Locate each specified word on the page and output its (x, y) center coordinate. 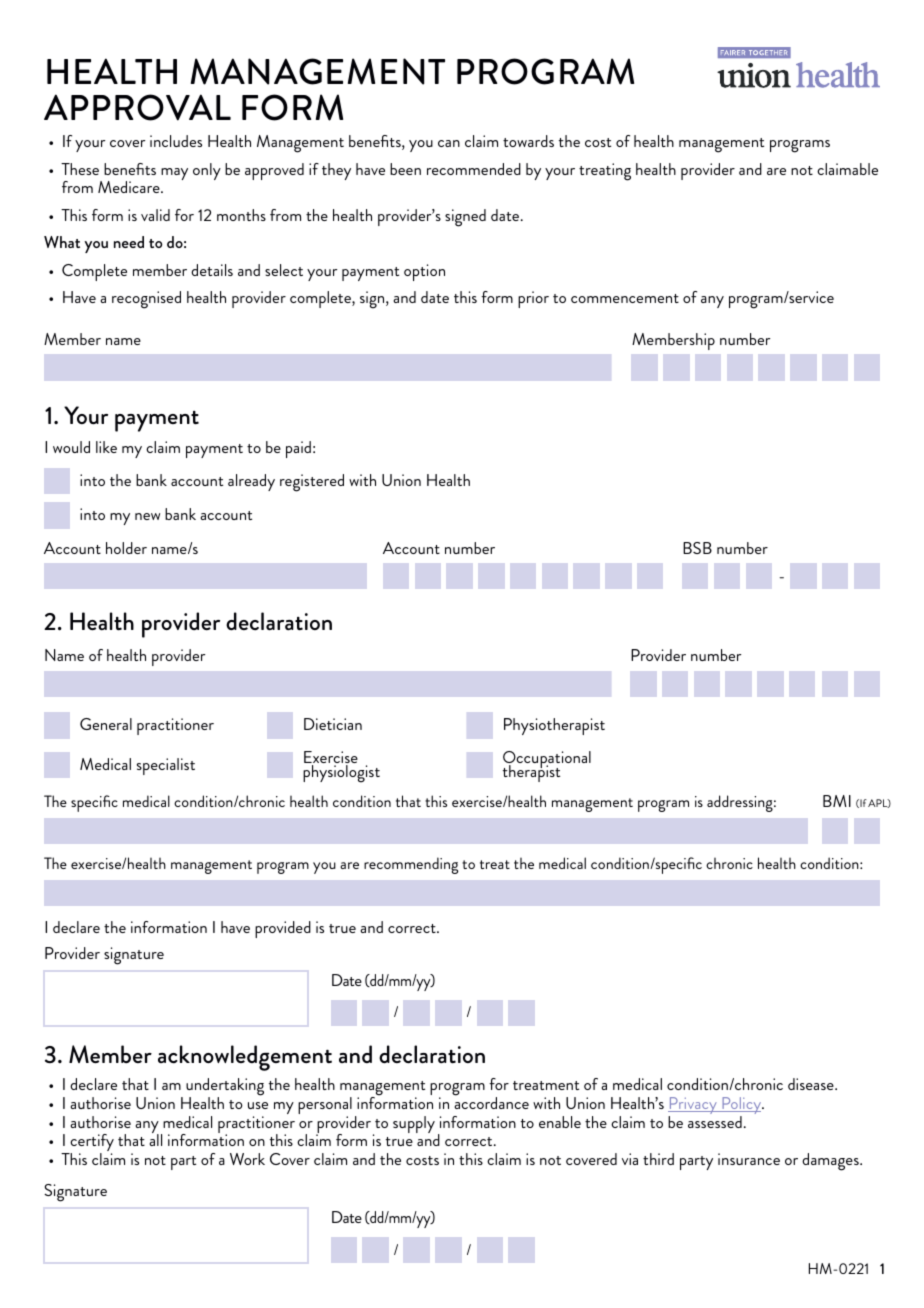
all (155, 1139)
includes (176, 141)
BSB (697, 548)
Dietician (333, 724)
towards (528, 141)
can (449, 143)
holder (126, 548)
